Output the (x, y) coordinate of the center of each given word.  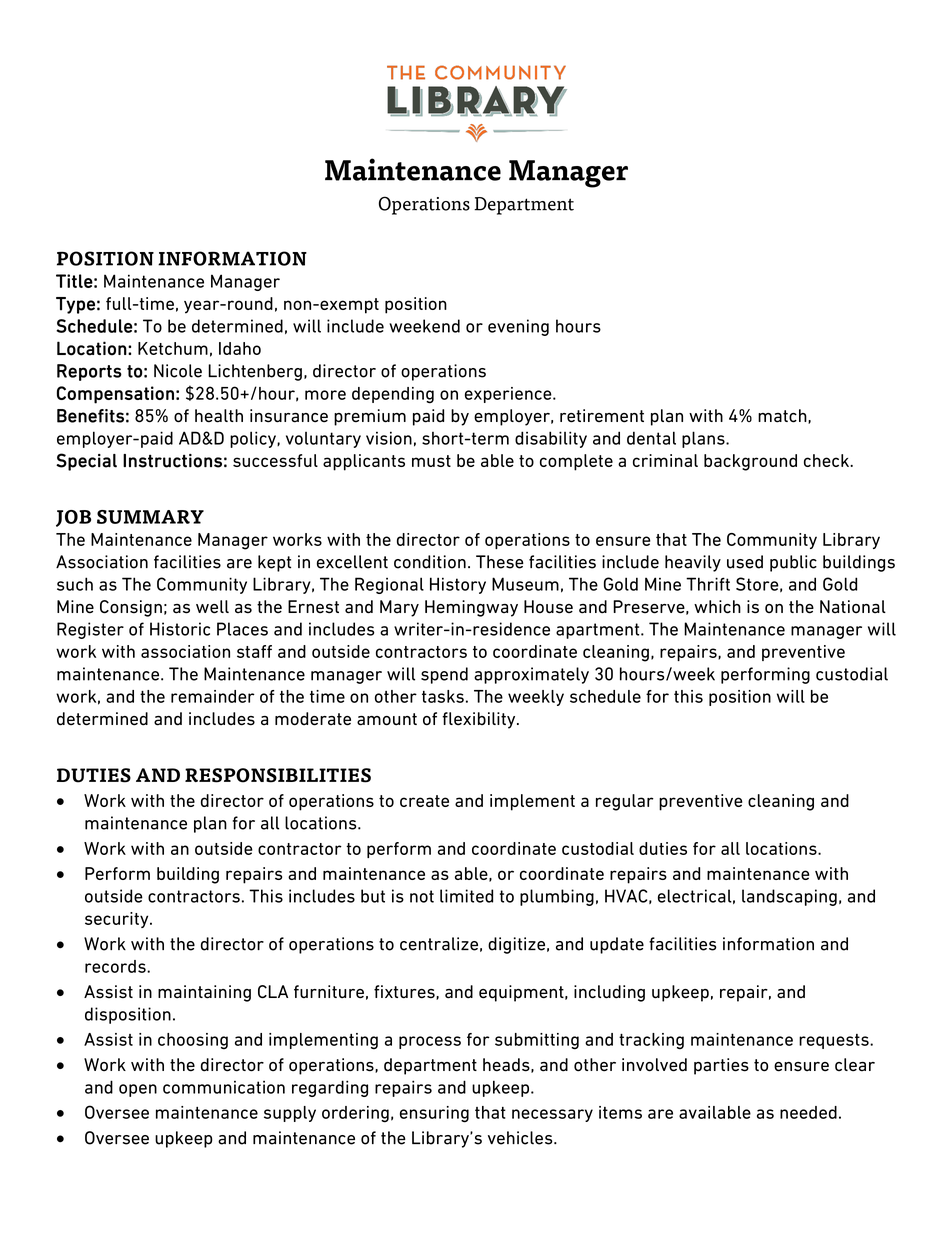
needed (808, 1112)
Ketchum (173, 348)
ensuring (434, 1114)
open (138, 1090)
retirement (602, 416)
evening (518, 327)
